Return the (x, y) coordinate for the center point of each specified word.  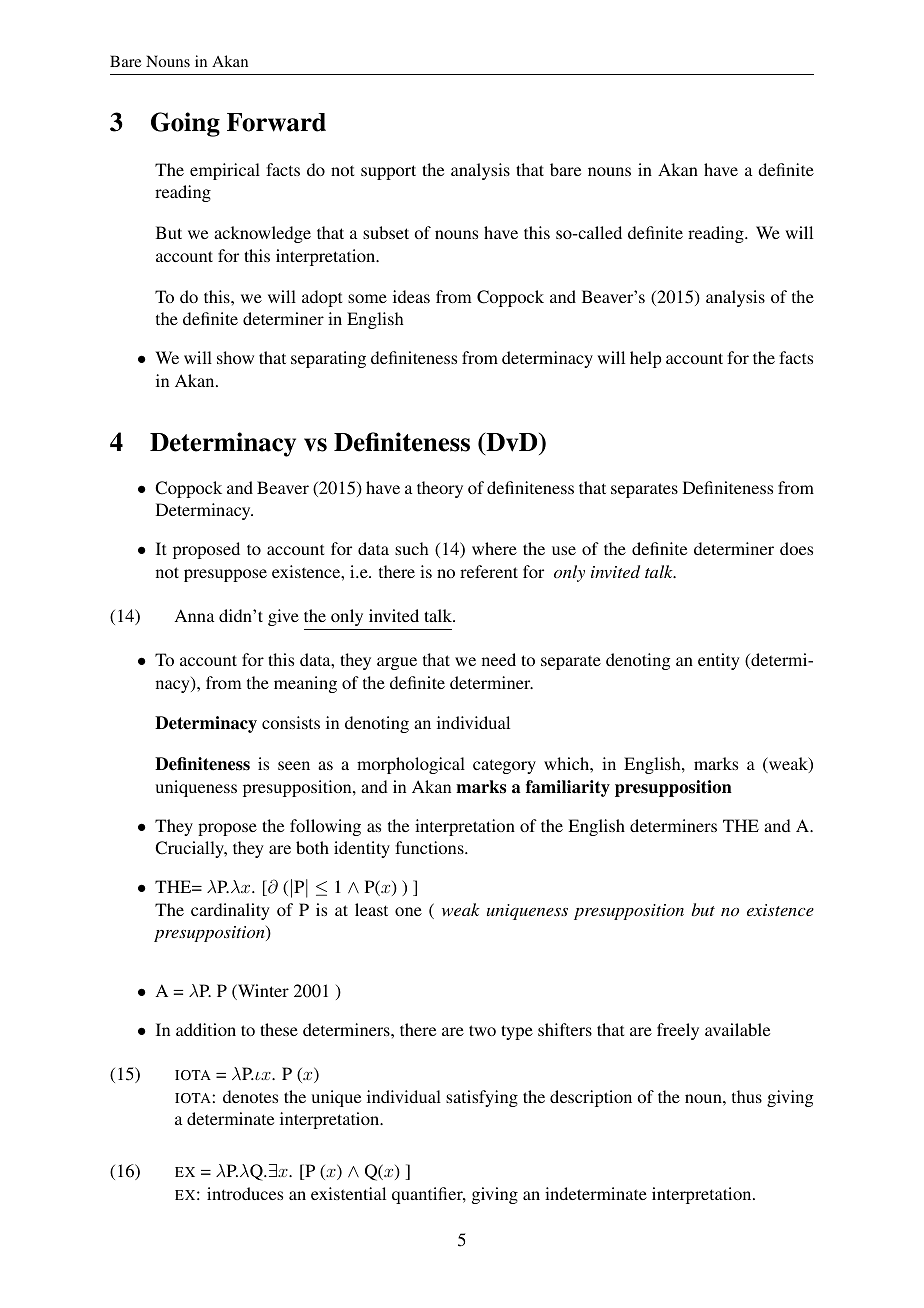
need (499, 659)
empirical (225, 171)
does (796, 548)
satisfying (482, 1098)
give (283, 617)
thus (747, 1096)
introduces (245, 1193)
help (646, 359)
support (388, 172)
